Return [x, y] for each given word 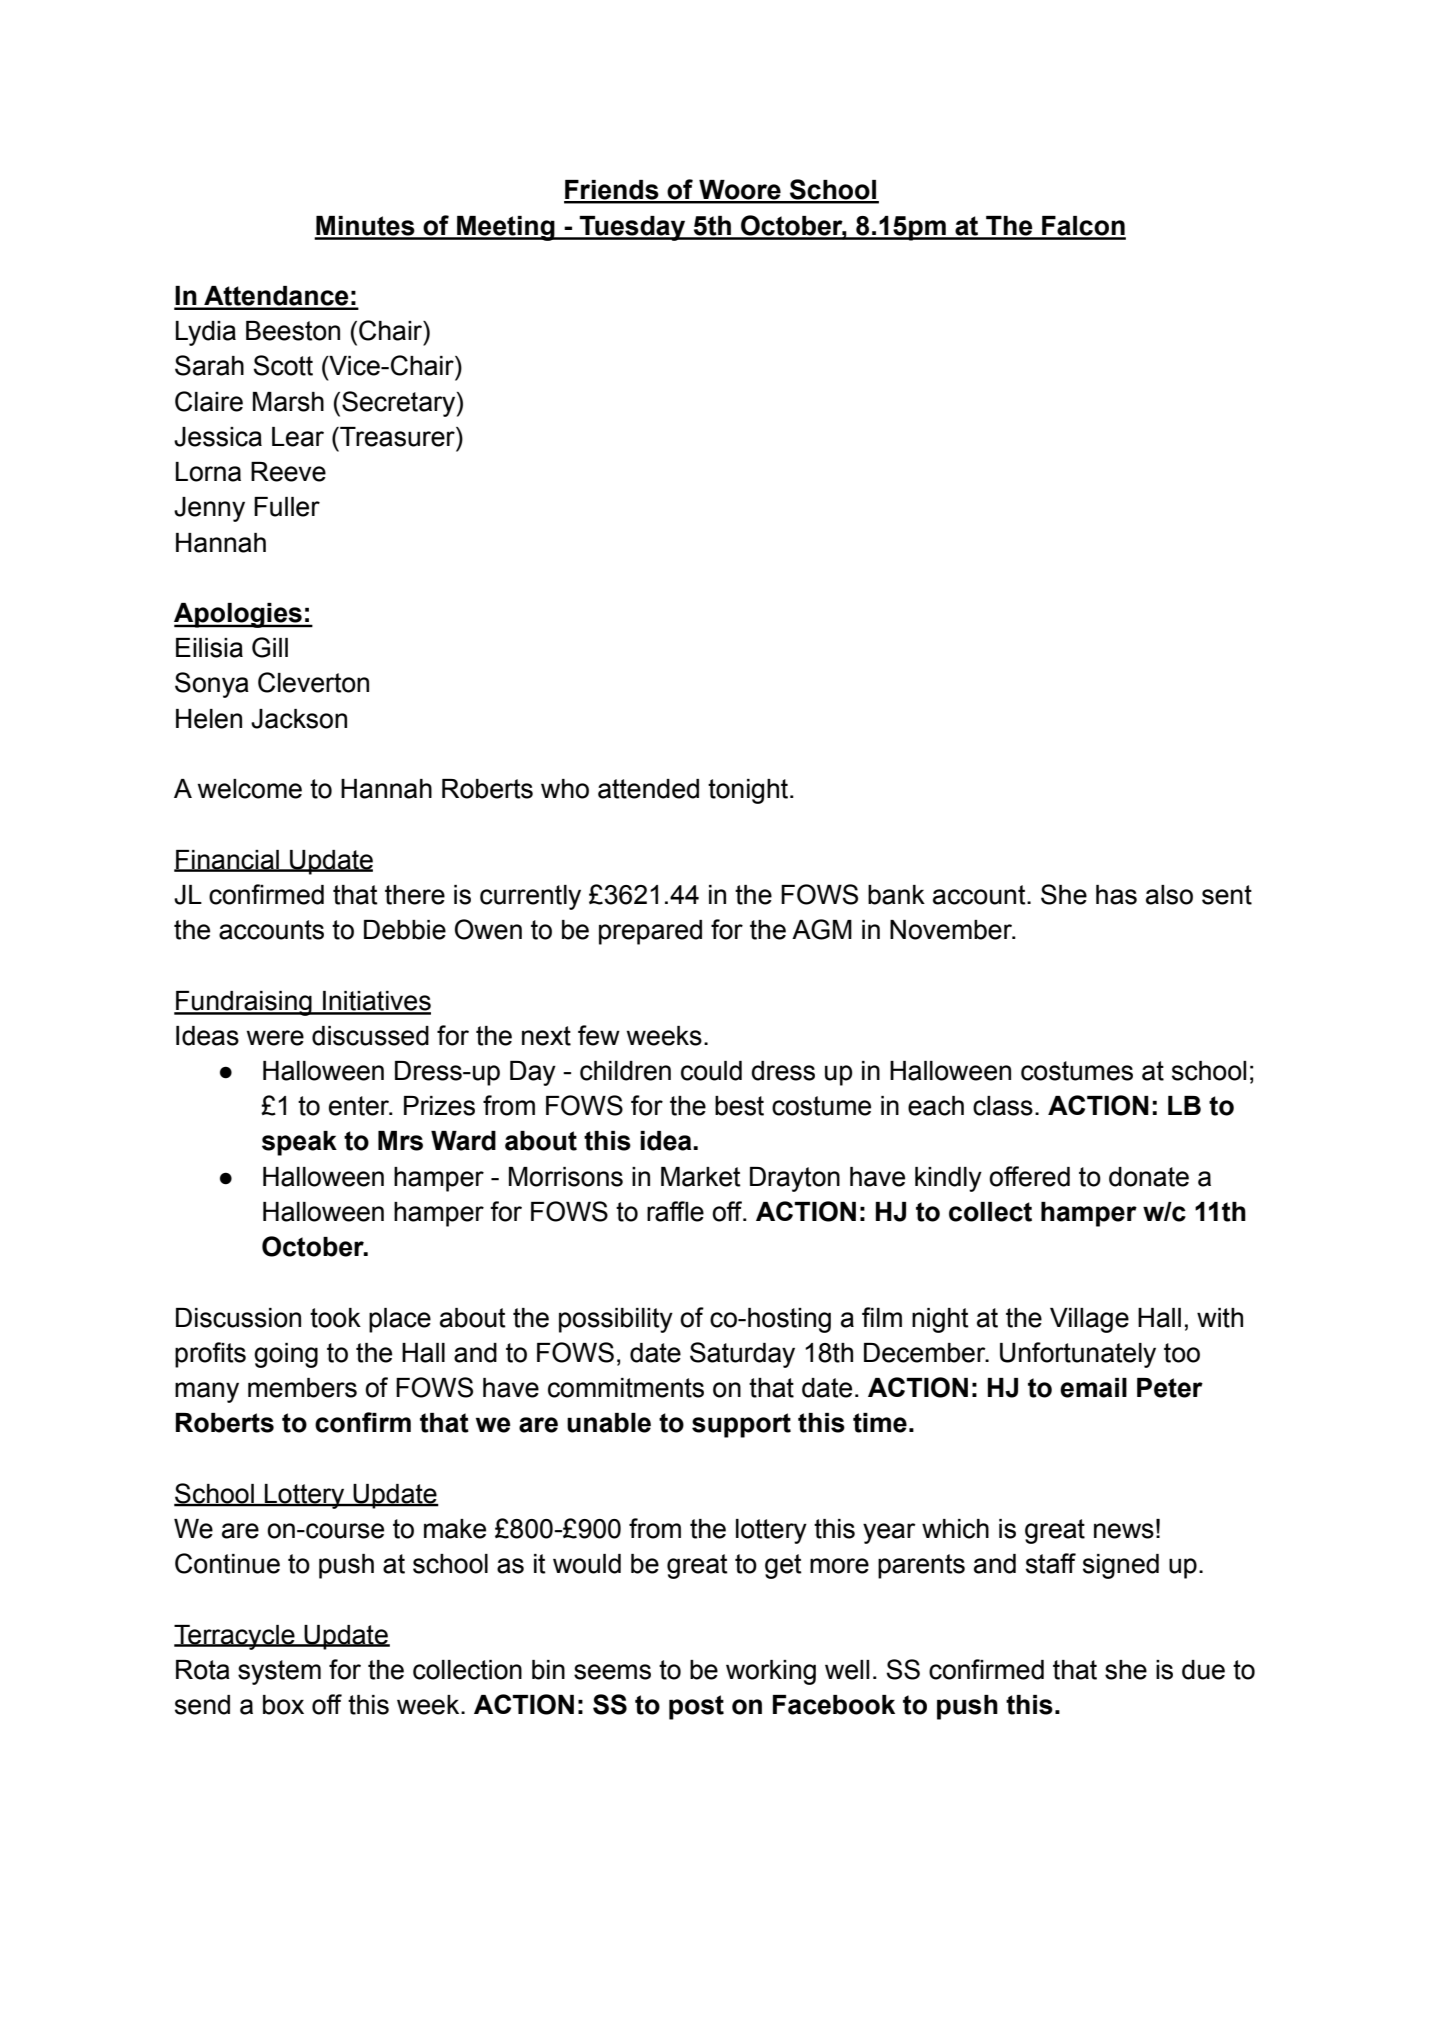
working [771, 1672]
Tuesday [633, 228]
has [1116, 895]
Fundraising [244, 1003]
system [279, 1672]
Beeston [293, 331]
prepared [650, 932]
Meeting [506, 228]
